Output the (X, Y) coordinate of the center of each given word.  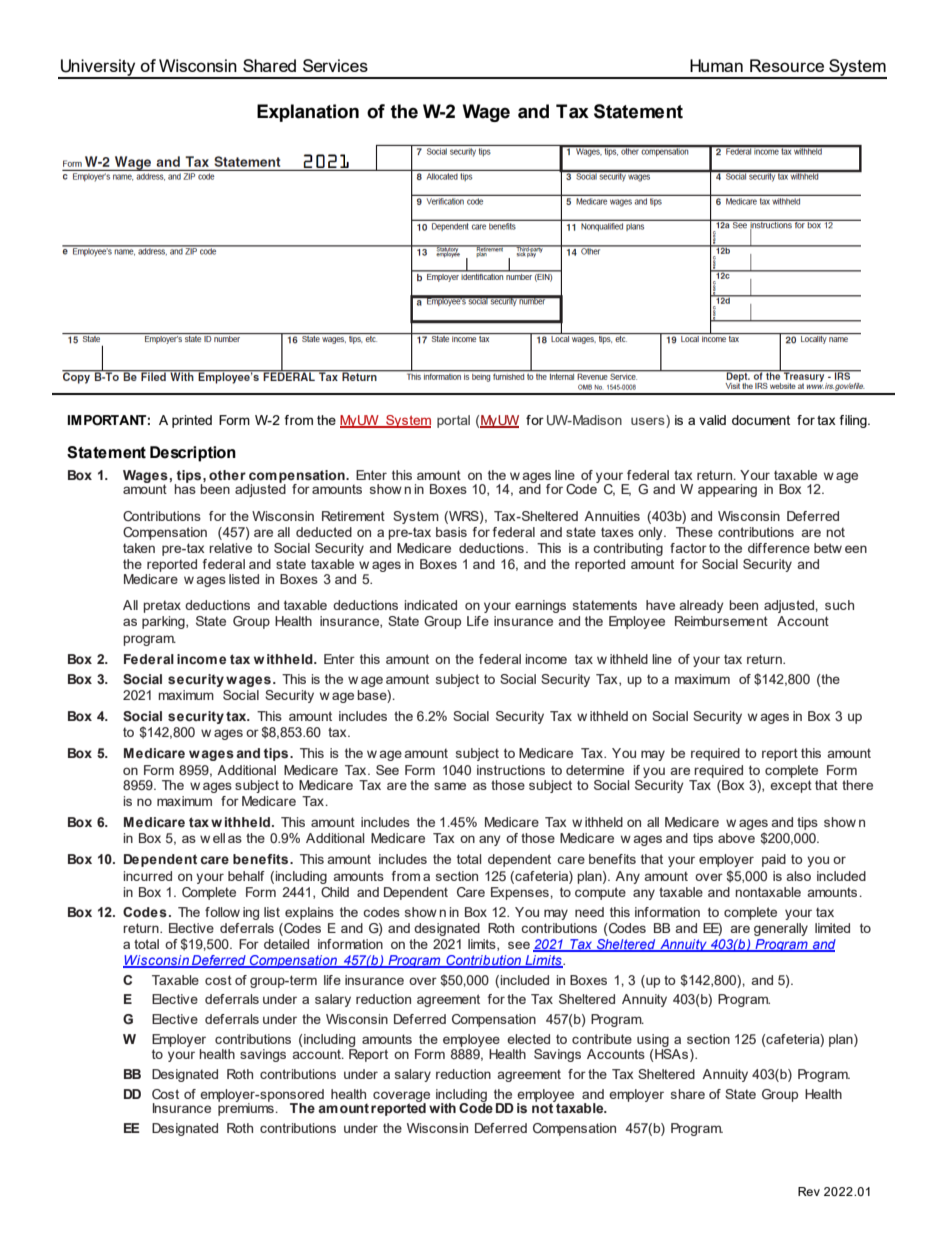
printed (192, 421)
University (98, 68)
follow (222, 912)
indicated (431, 605)
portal (453, 421)
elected (528, 1039)
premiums (246, 1108)
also (799, 876)
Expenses (521, 893)
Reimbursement (721, 621)
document (761, 420)
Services (335, 65)
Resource (787, 65)
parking (164, 622)
